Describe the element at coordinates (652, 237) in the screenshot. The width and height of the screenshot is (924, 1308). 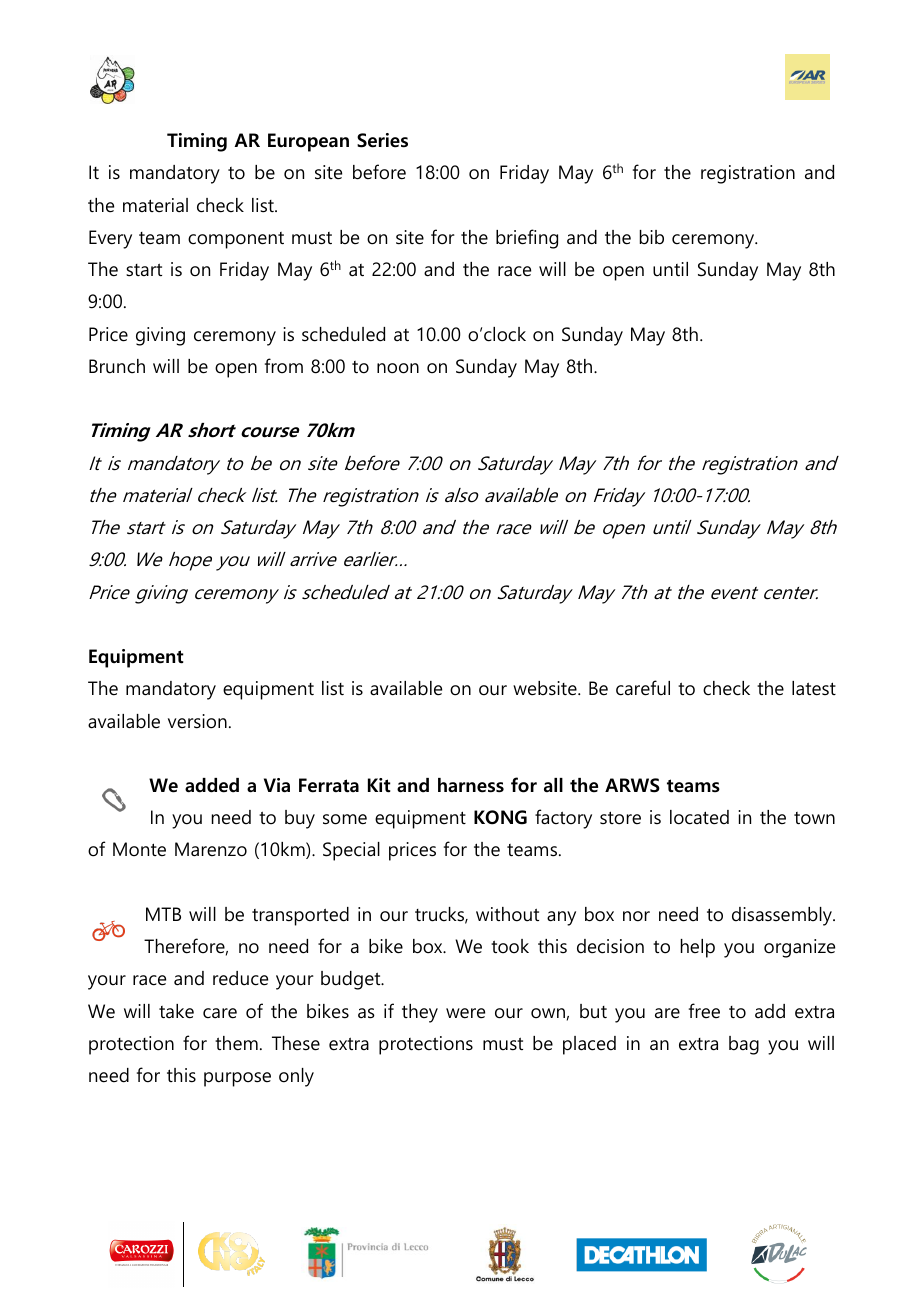
I see `bib` at that location.
